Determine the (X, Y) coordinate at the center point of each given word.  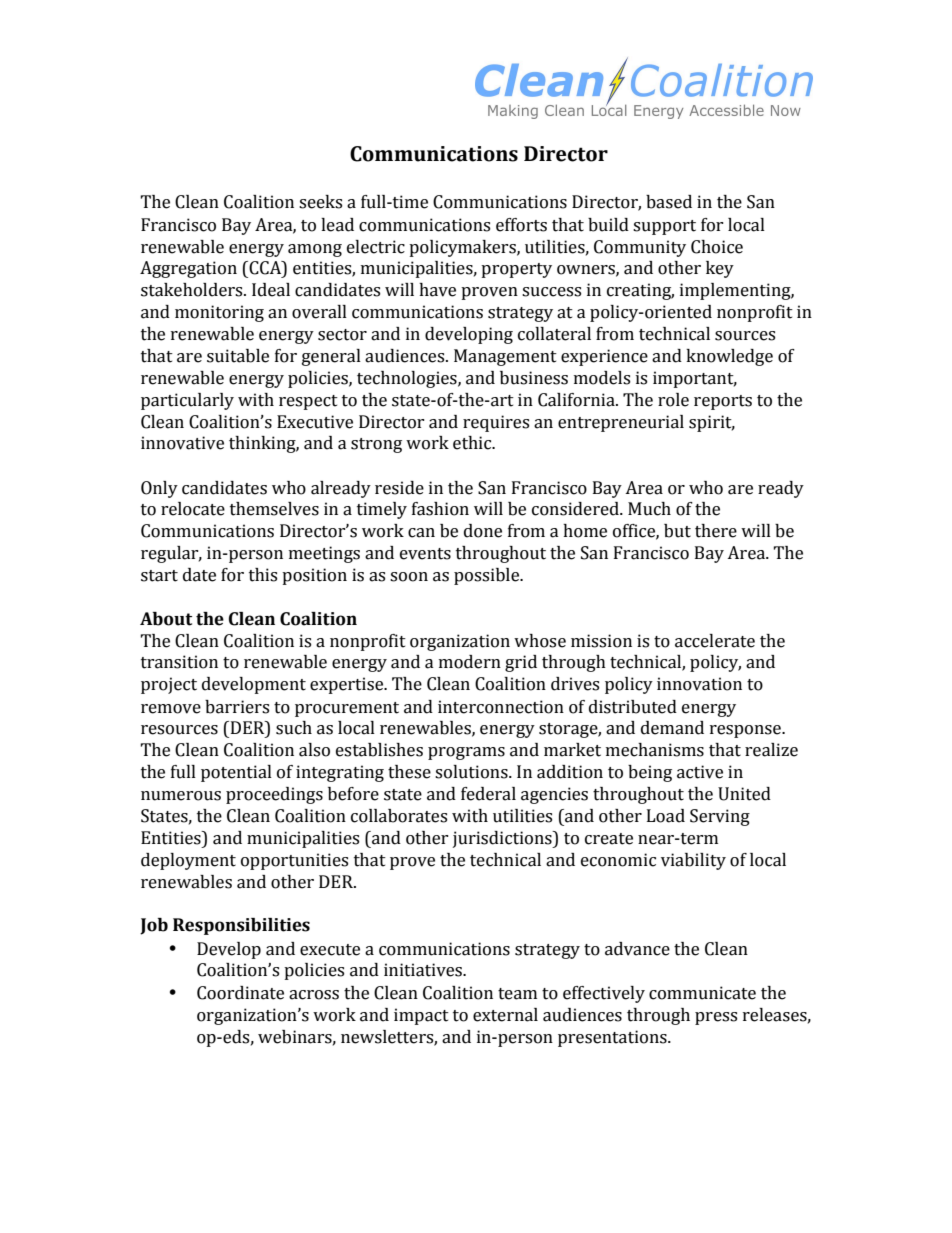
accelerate (715, 641)
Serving (720, 817)
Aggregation (188, 269)
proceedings (274, 795)
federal (488, 794)
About (166, 619)
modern (470, 662)
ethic (473, 443)
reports (723, 402)
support (664, 227)
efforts (521, 225)
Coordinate (240, 993)
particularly (187, 401)
